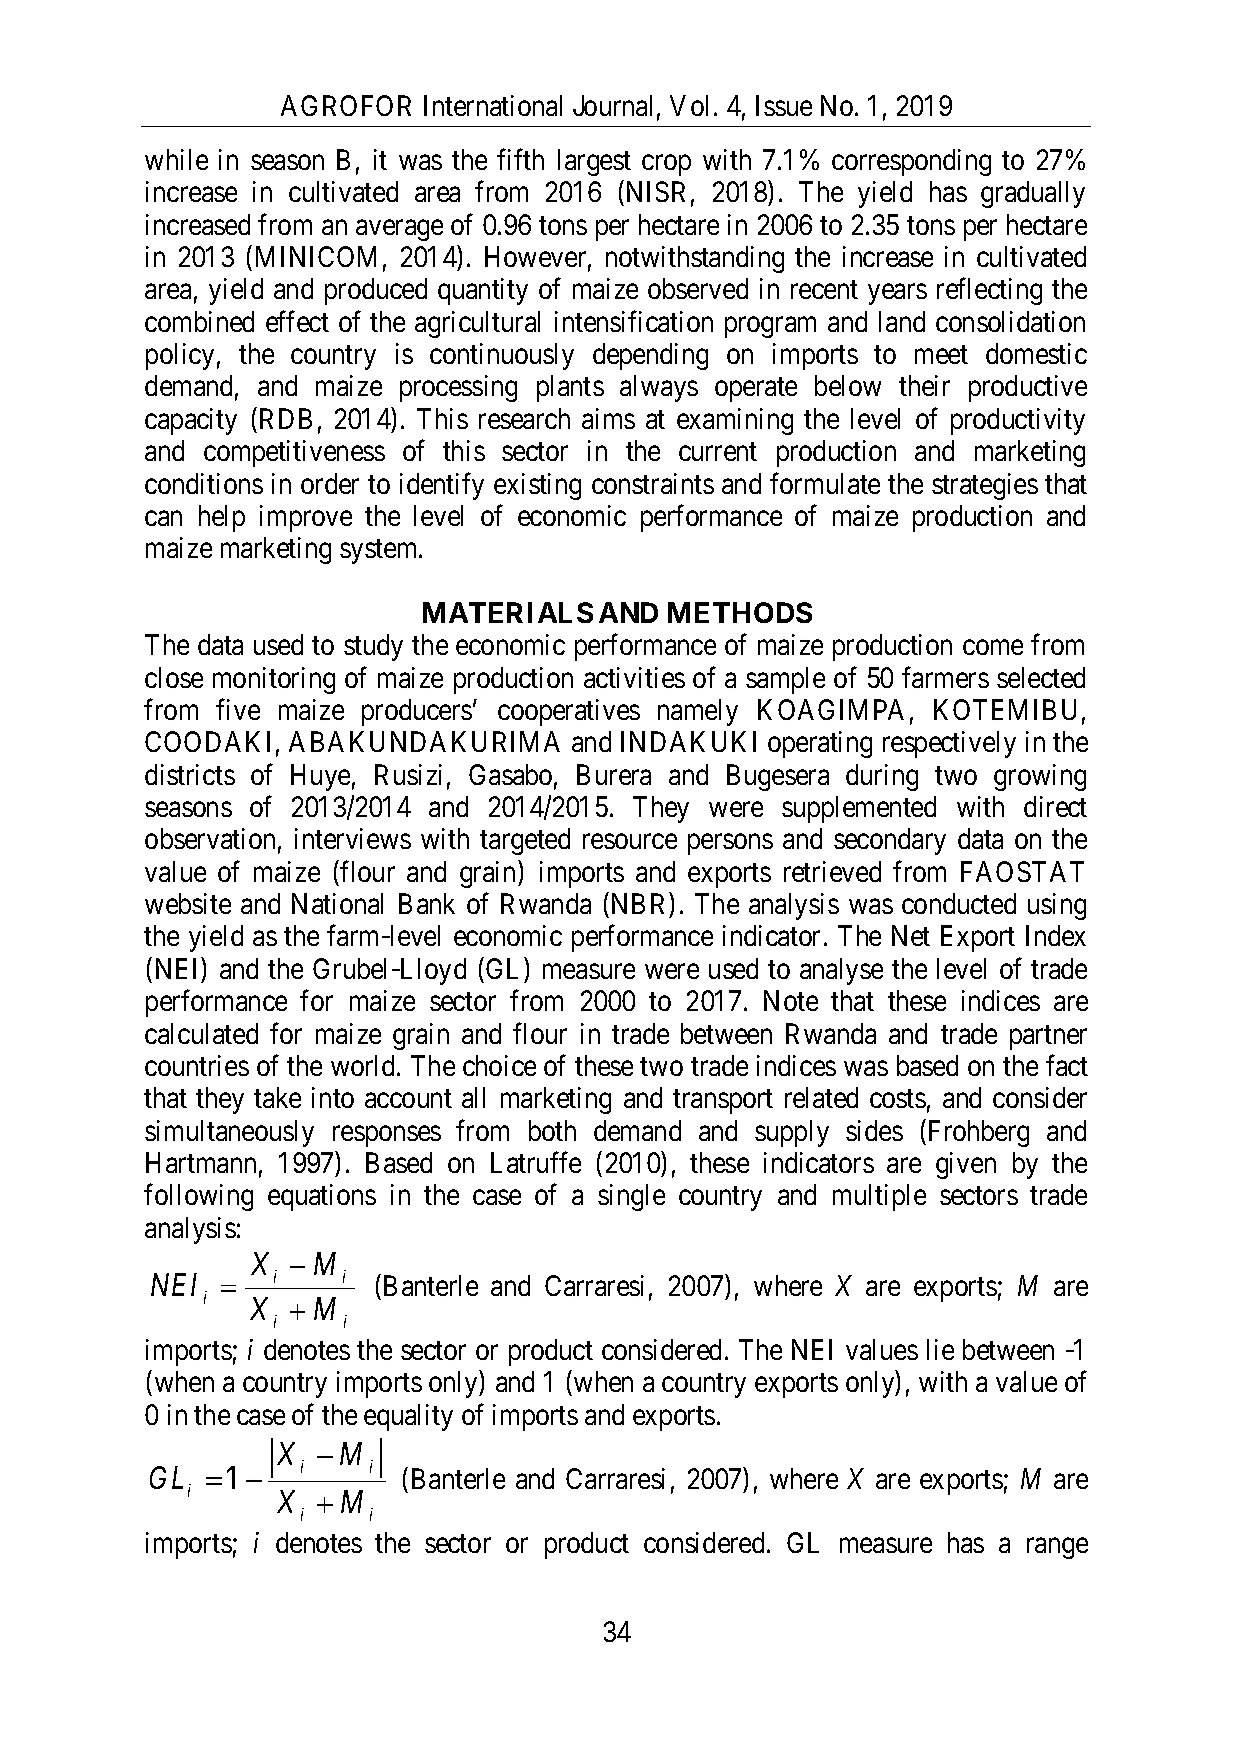 The image size is (1233, 1740). What do you see at coordinates (890, 841) in the page?
I see `secondary` at bounding box center [890, 841].
